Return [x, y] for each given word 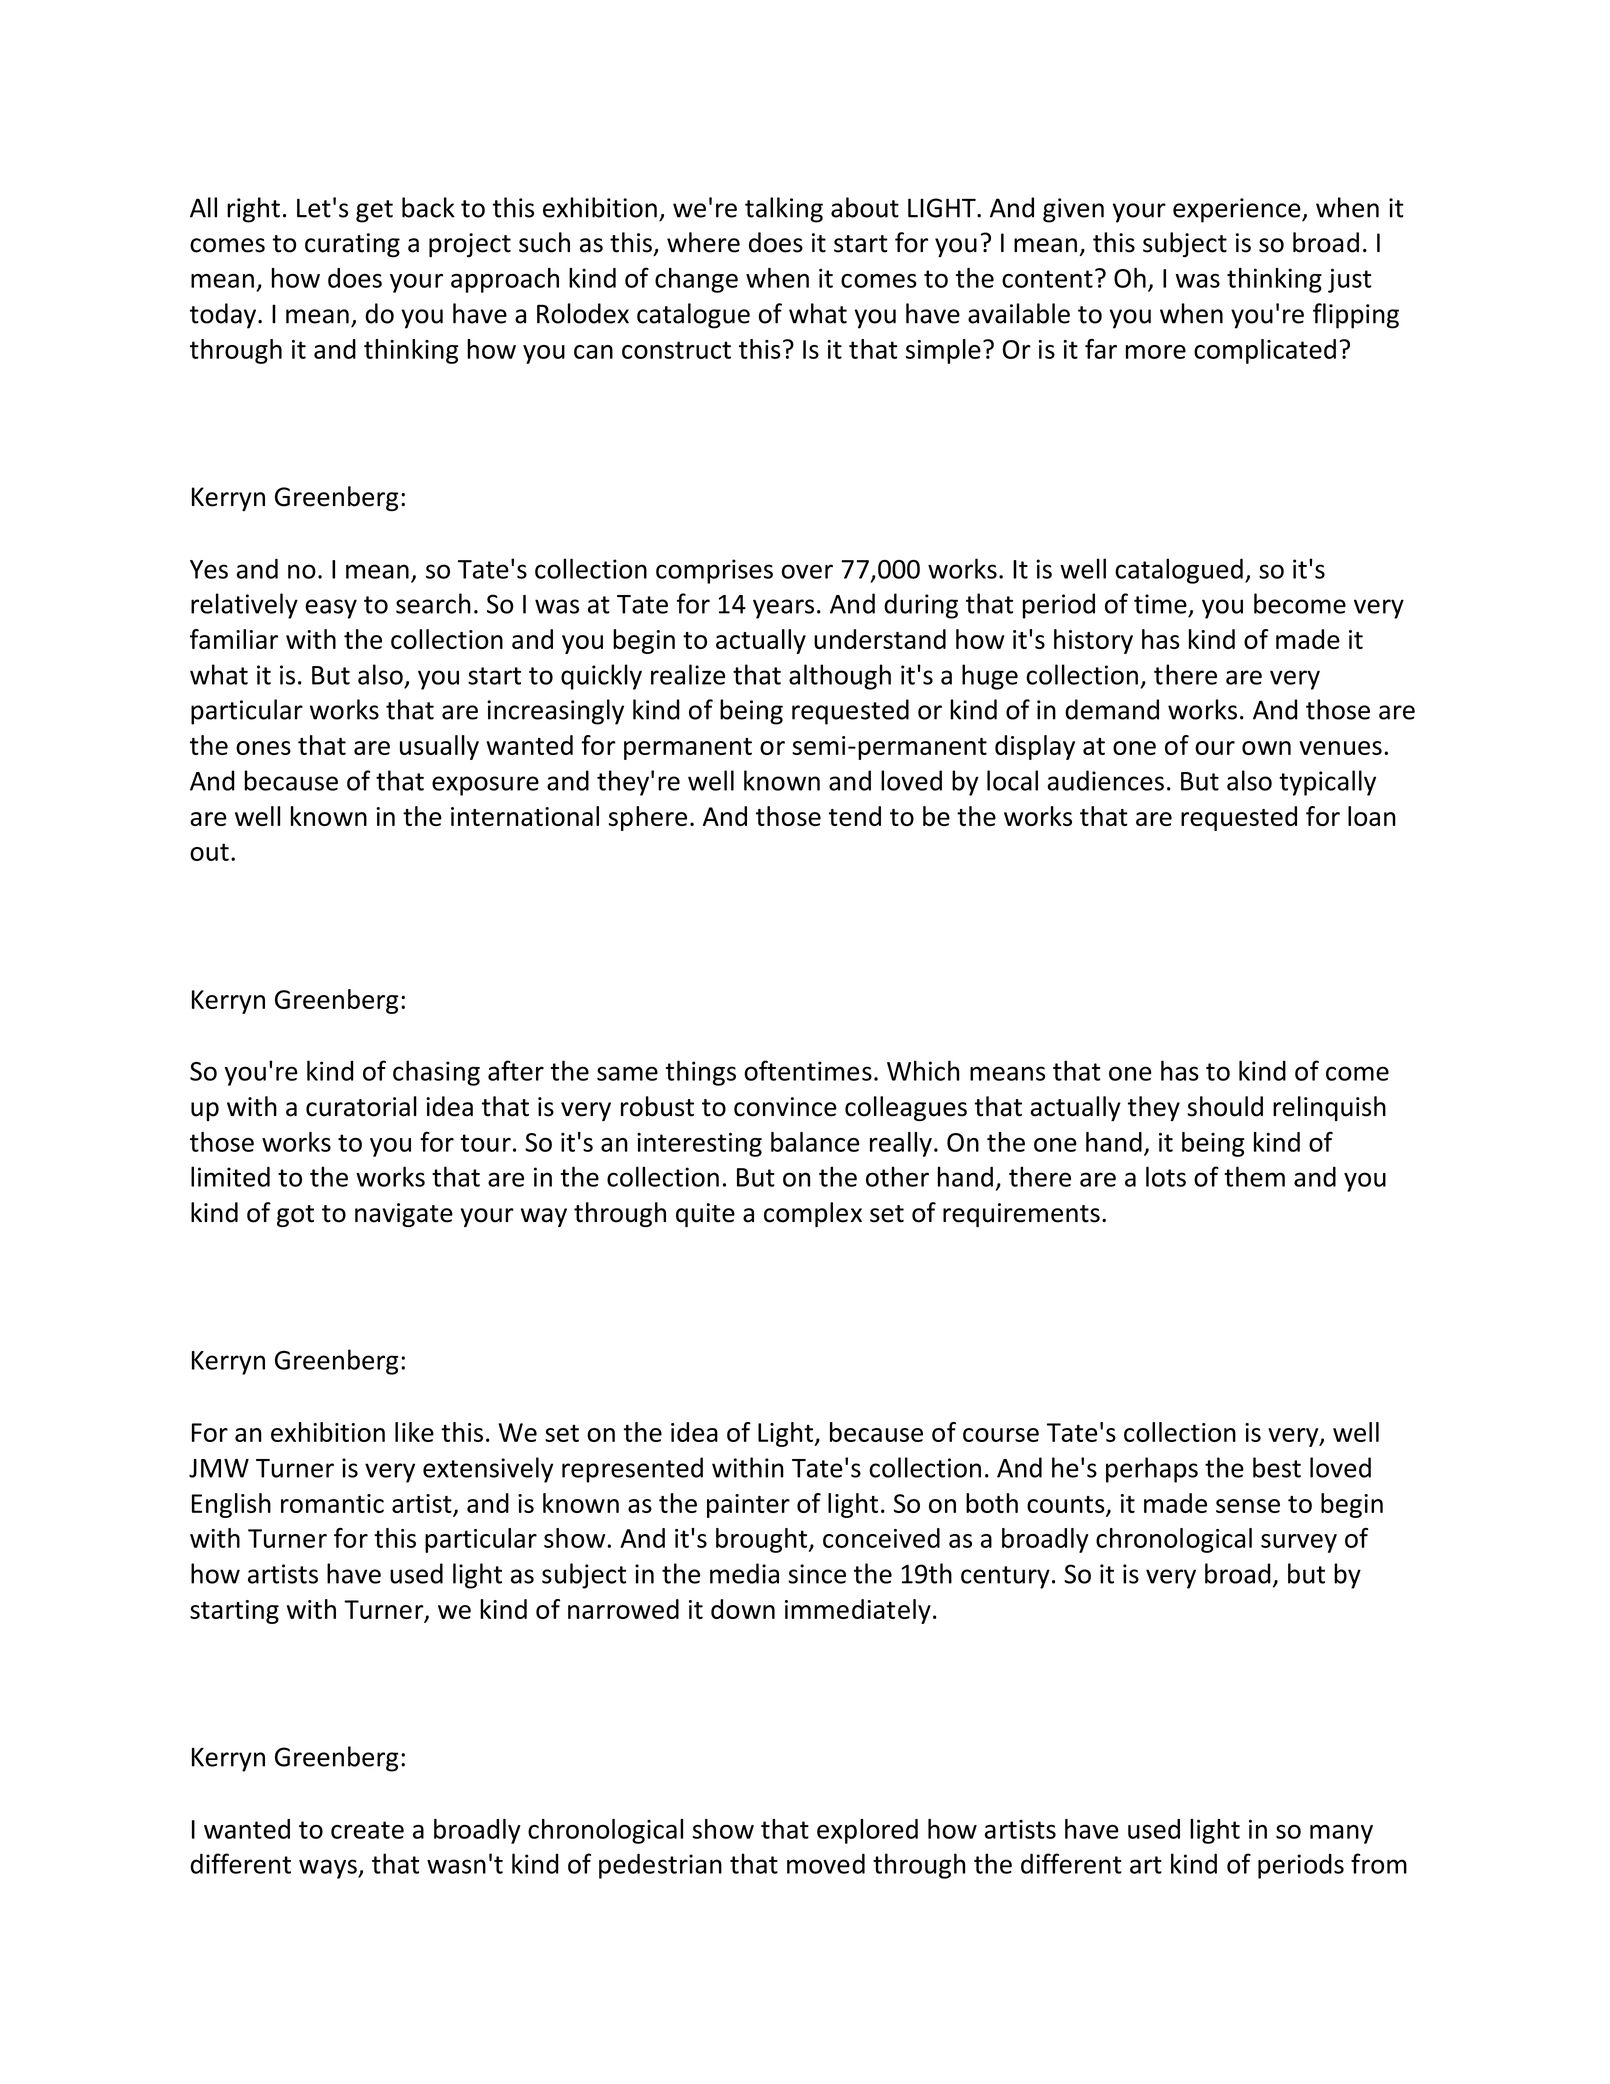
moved [826, 1863]
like [414, 1432]
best [1277, 1467]
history [1093, 641]
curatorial [361, 1106]
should [1225, 1106]
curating [352, 245]
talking [784, 210]
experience [1238, 210]
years [783, 609]
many [1341, 1834]
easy [331, 609]
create [367, 1830]
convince [785, 1107]
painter [748, 1506]
